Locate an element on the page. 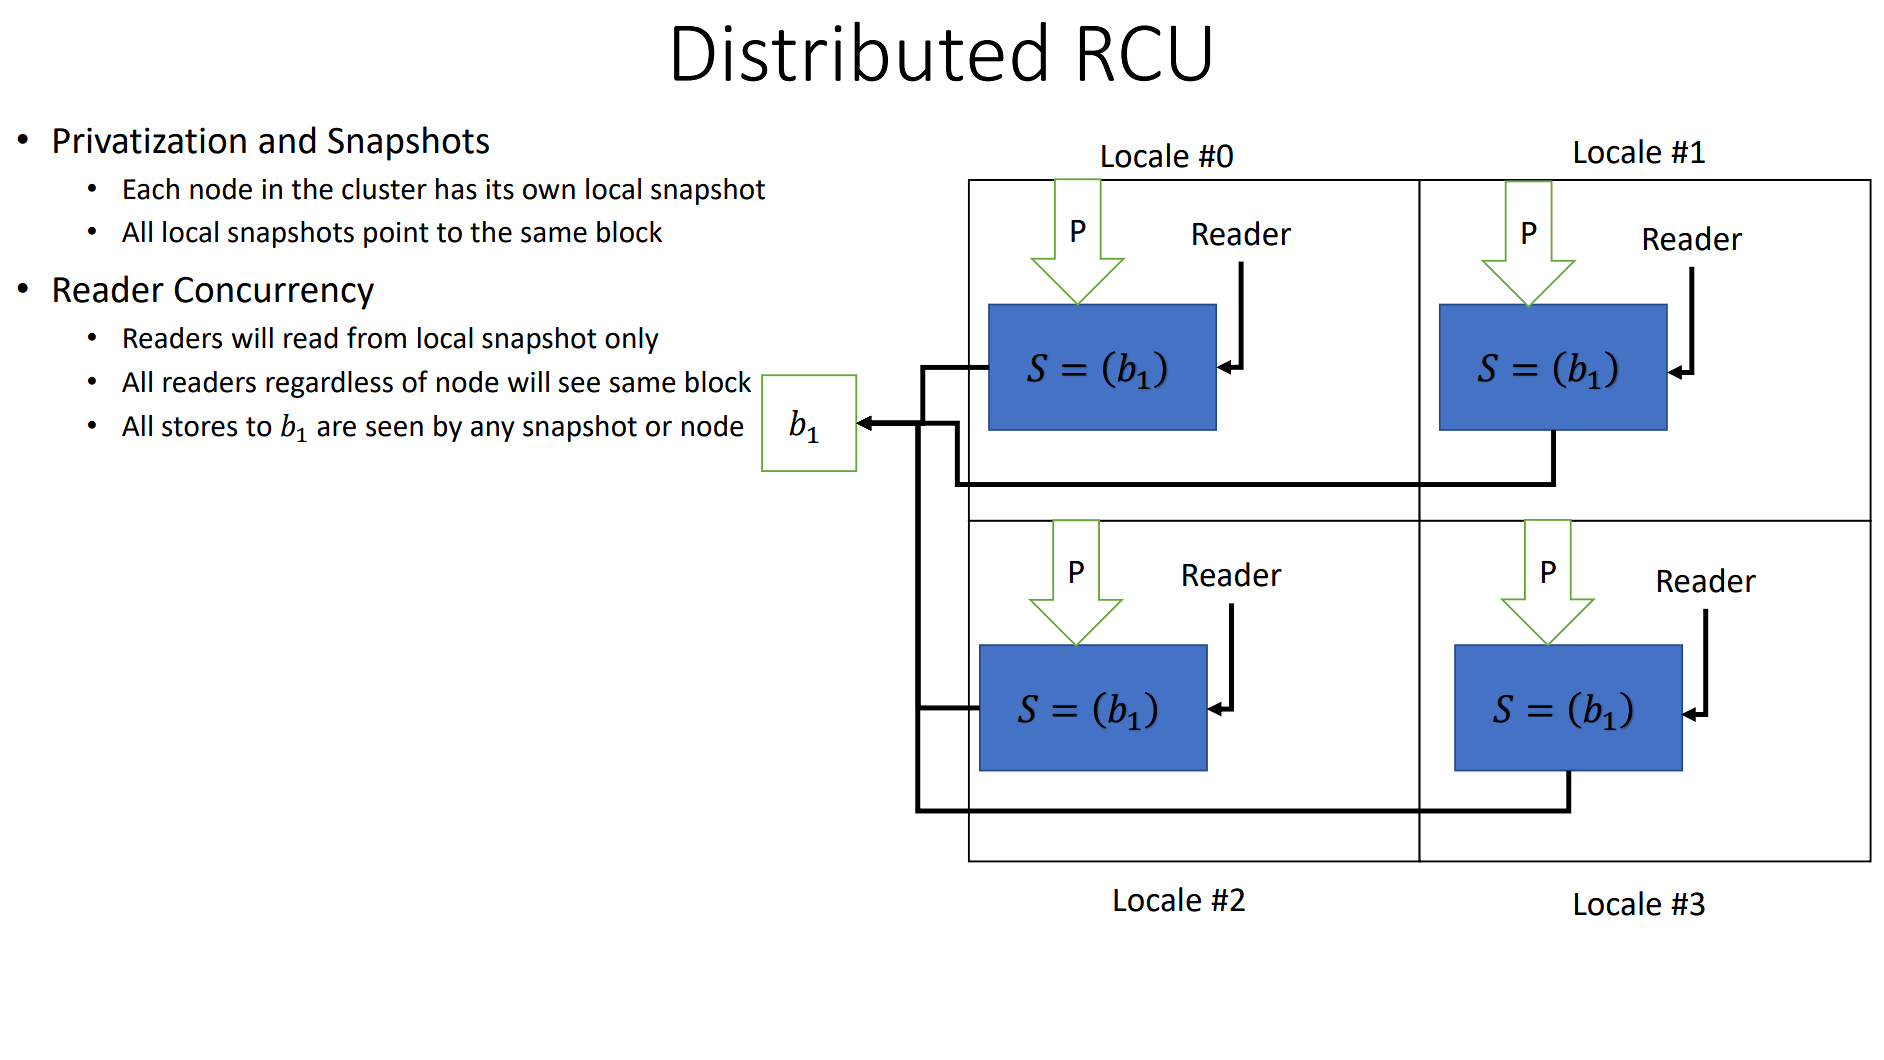  only is located at coordinates (632, 340).
